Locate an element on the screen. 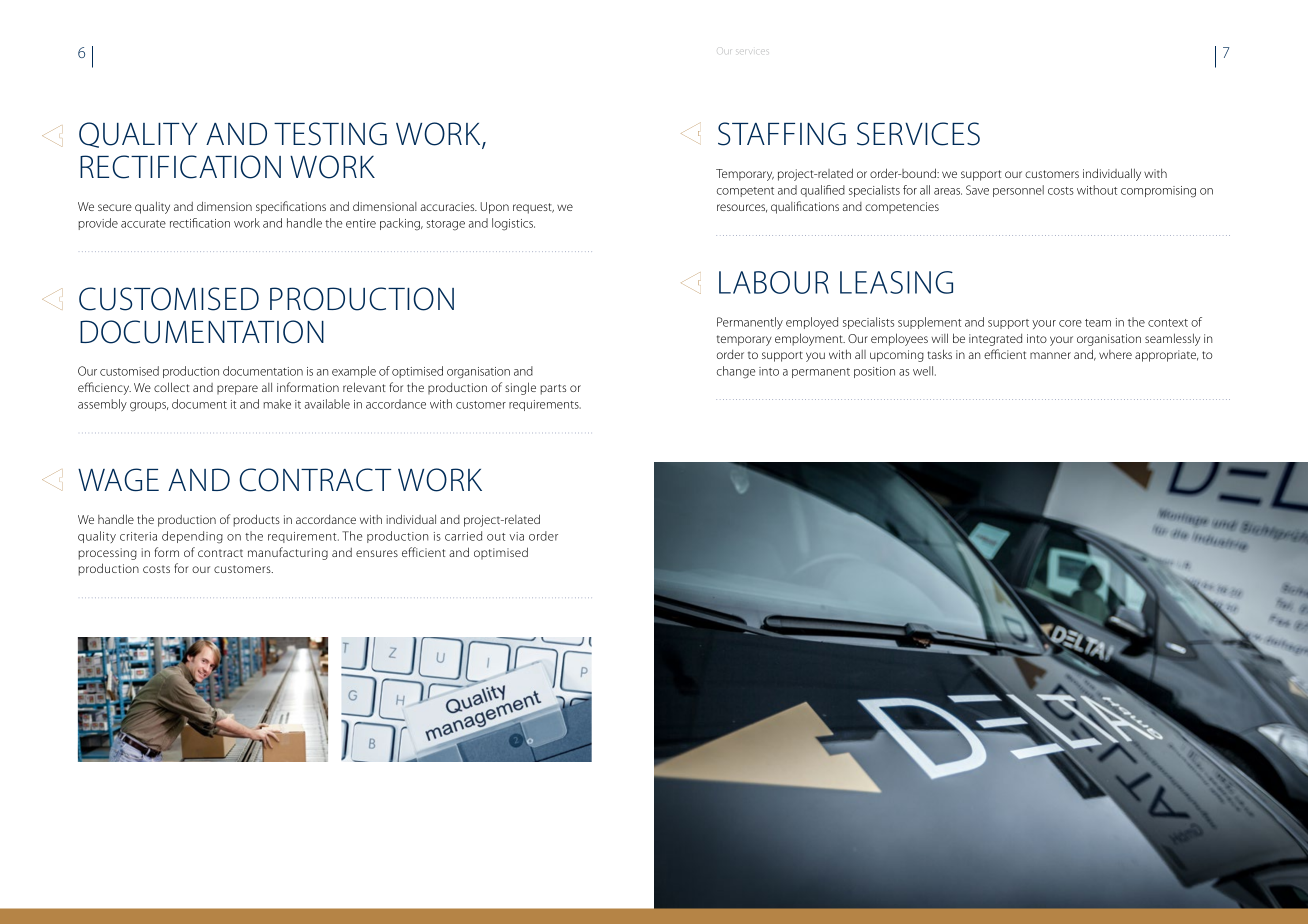 The image size is (1308, 924). personnel is located at coordinates (1018, 191).
